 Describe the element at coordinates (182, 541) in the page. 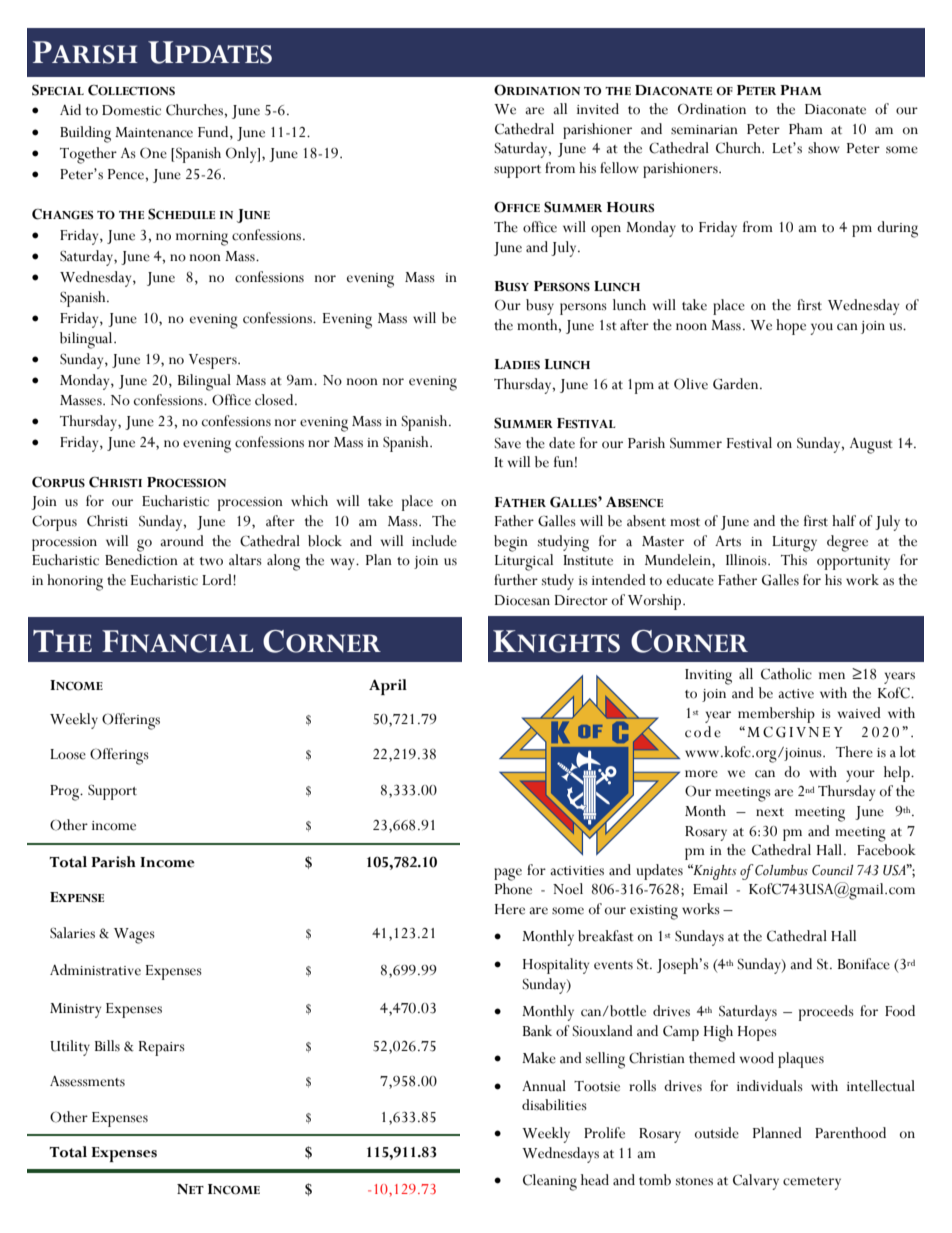

I see `around` at that location.
